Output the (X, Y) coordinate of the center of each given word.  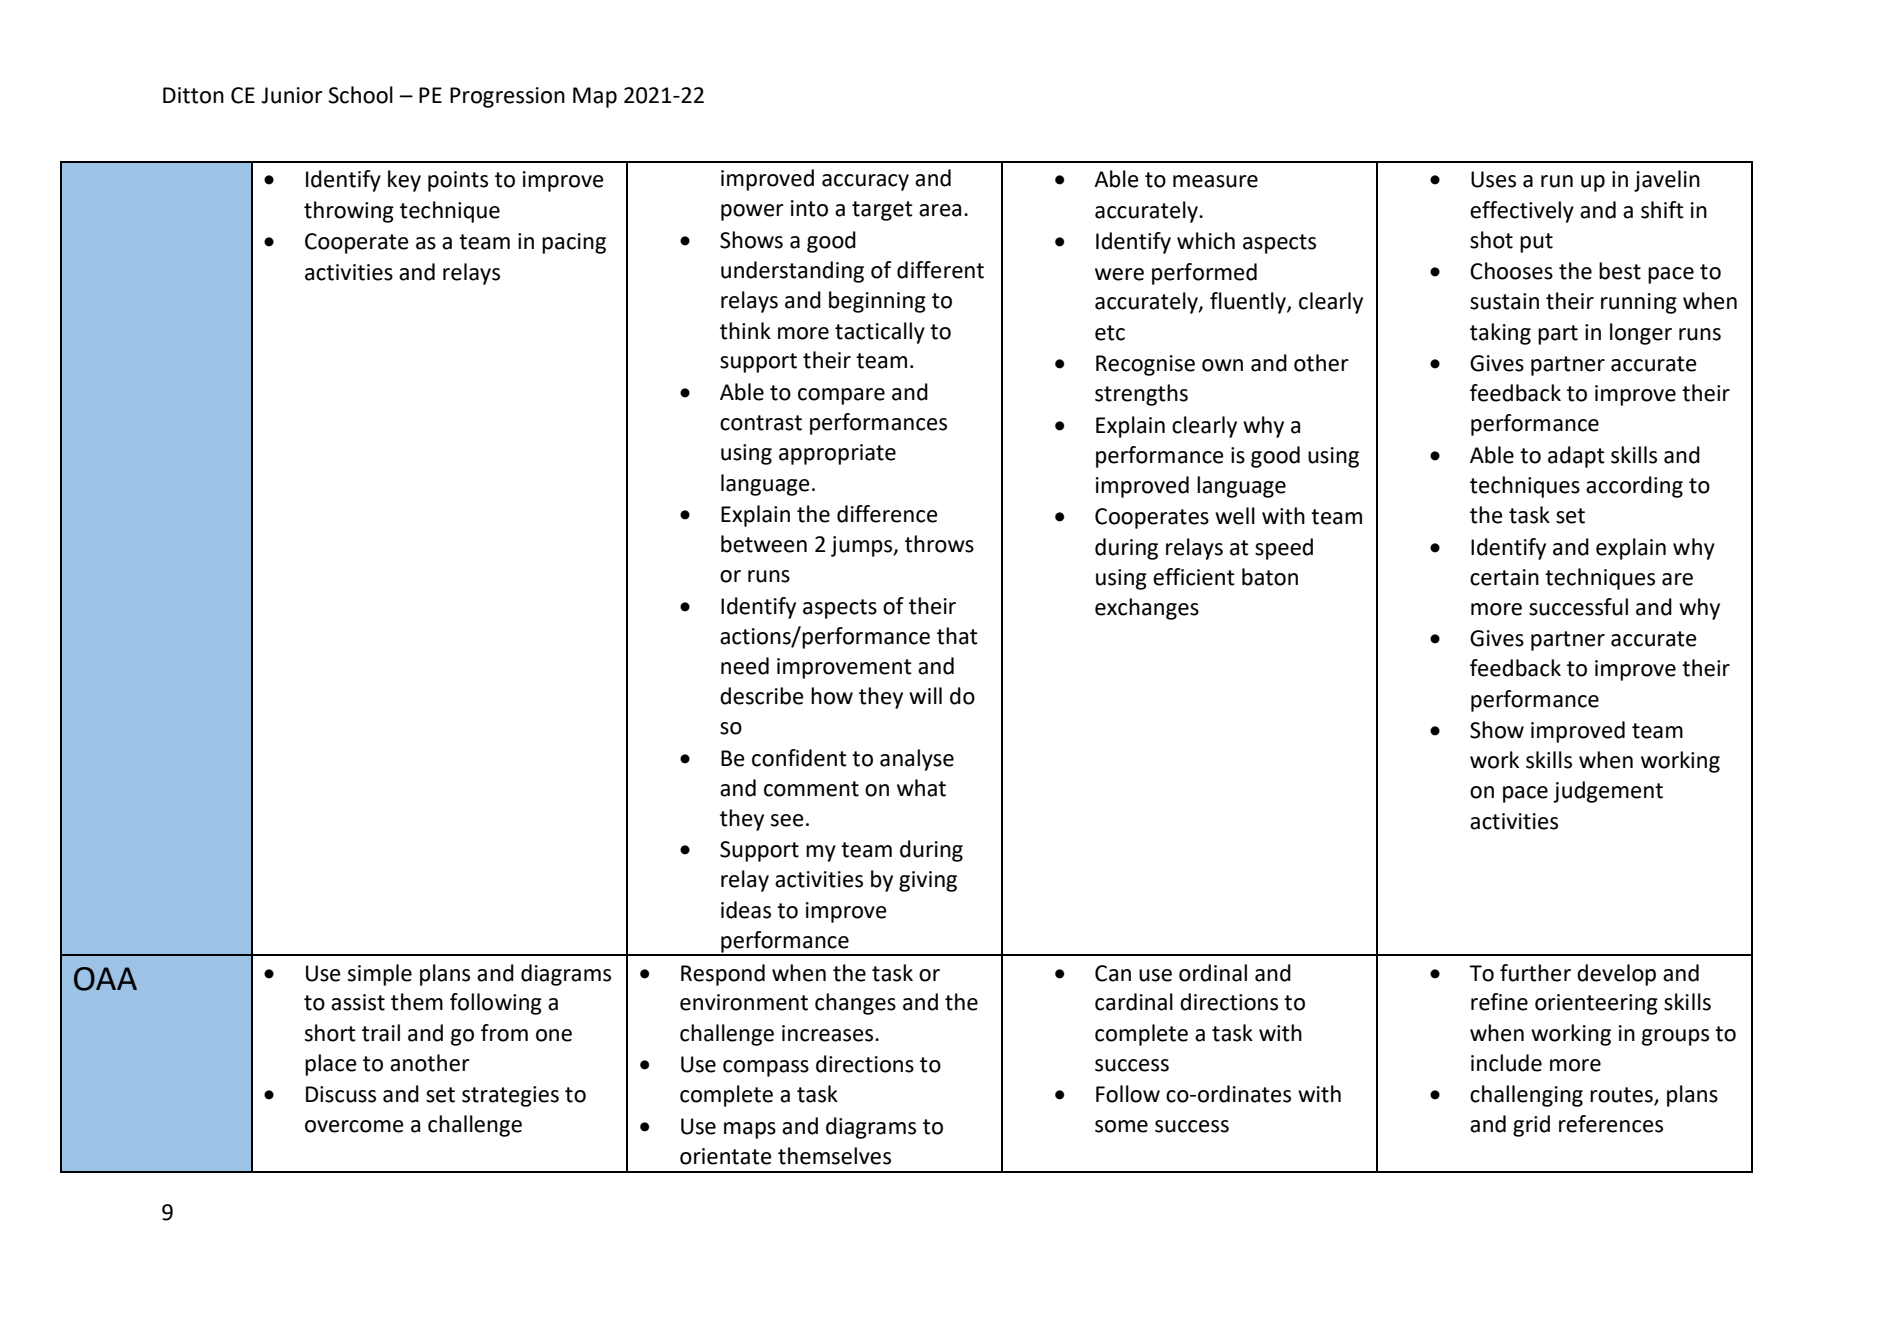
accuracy (865, 182)
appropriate (837, 454)
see (787, 820)
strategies (510, 1096)
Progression (507, 97)
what (921, 788)
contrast (761, 423)
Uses (1493, 179)
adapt (1576, 457)
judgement (1608, 792)
